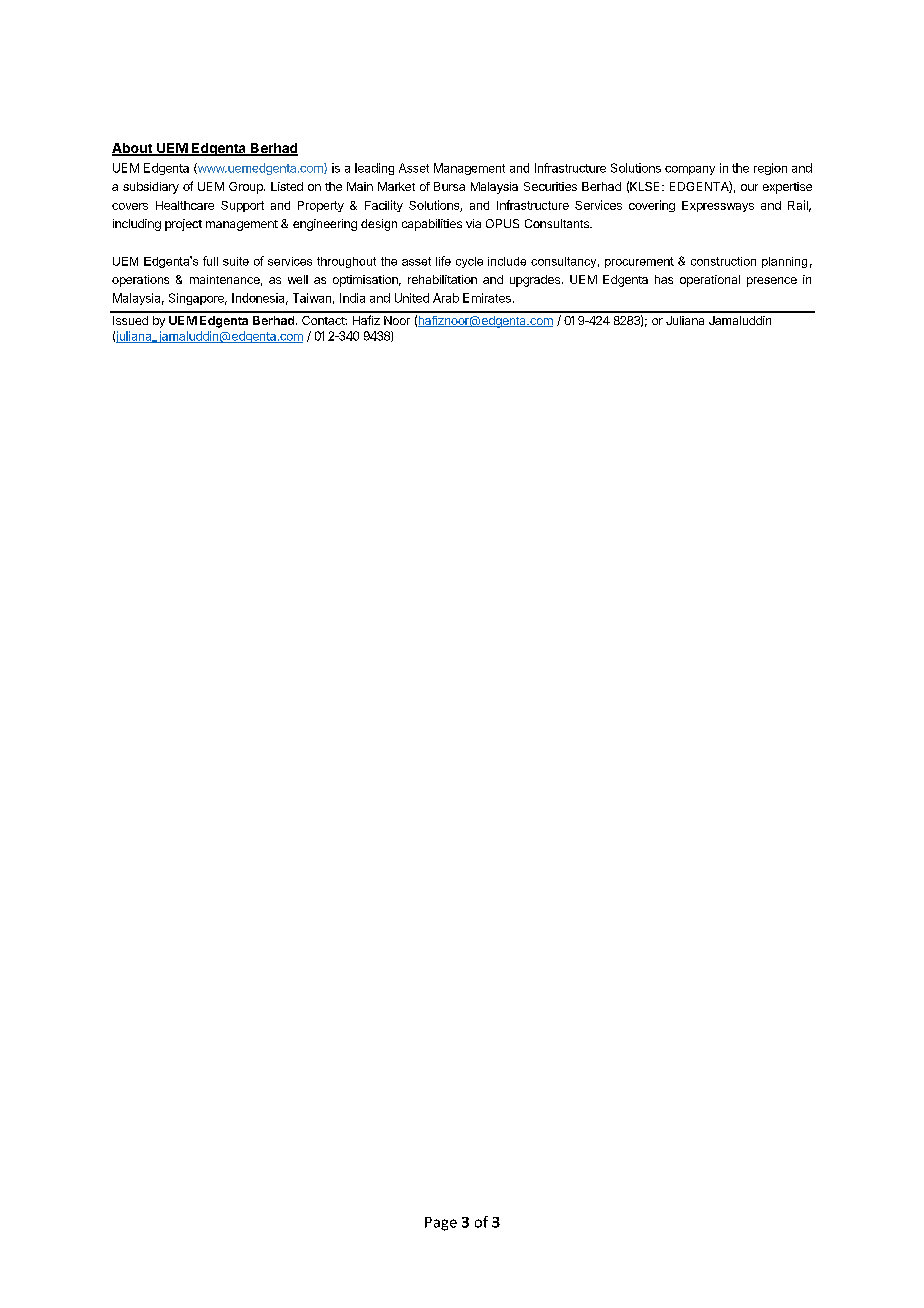 The height and width of the page is (1308, 924). I want to click on Bursa, so click(449, 186).
